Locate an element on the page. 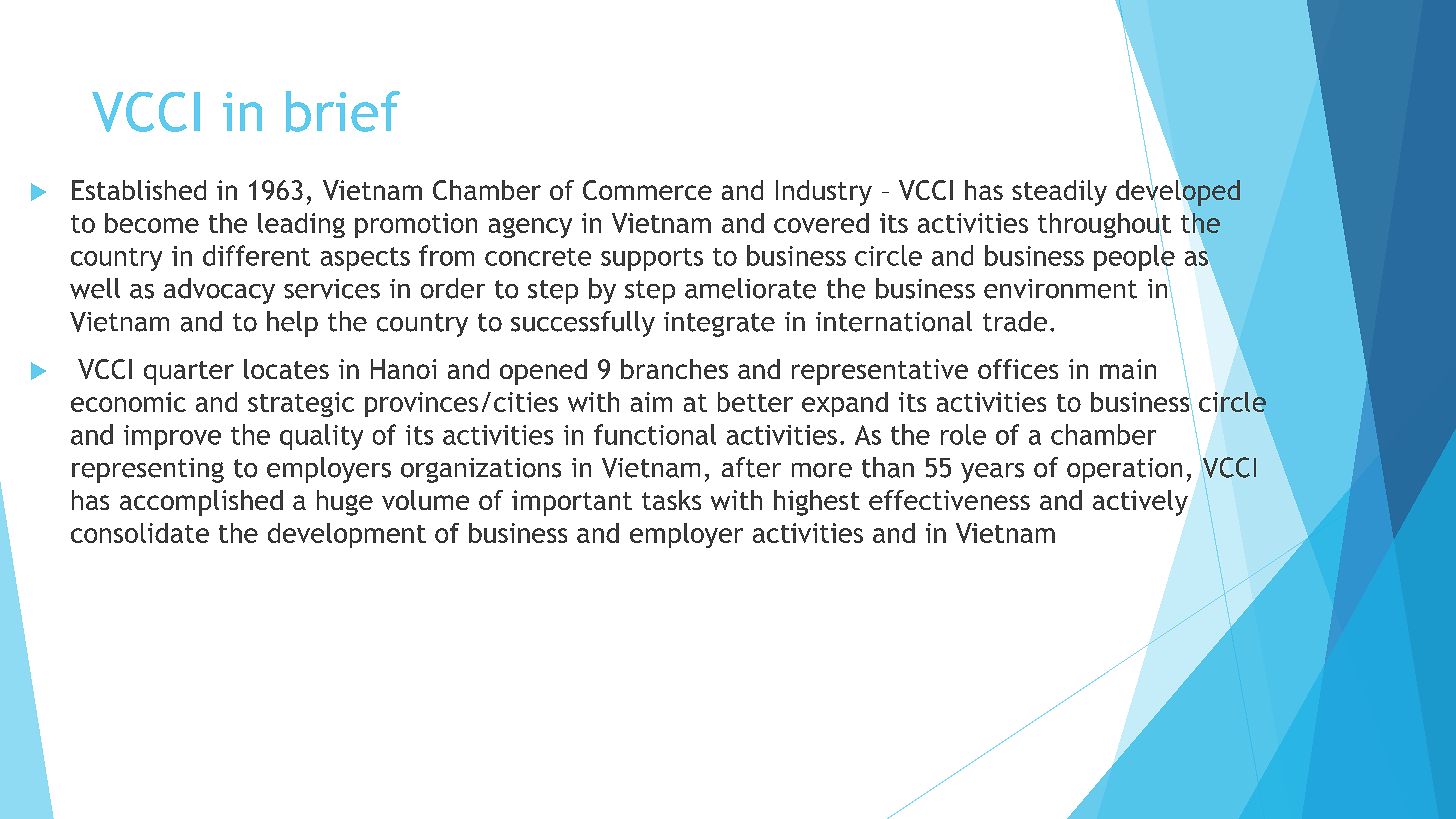 The image size is (1456, 819). trade is located at coordinates (1015, 321).
